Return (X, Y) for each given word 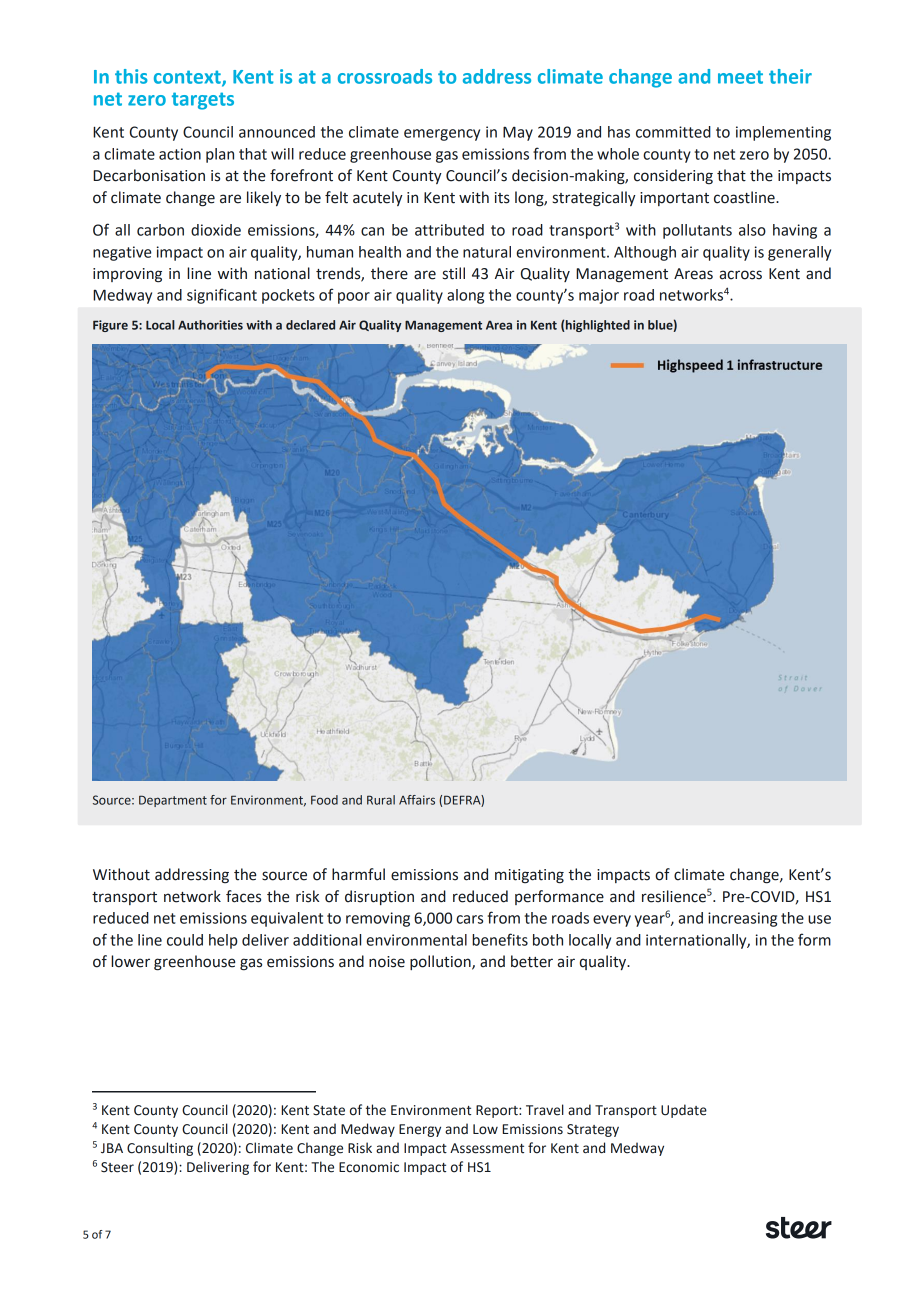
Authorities (210, 325)
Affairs (417, 800)
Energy (420, 1130)
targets (203, 101)
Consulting (160, 1149)
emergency (442, 135)
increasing (742, 919)
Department (173, 801)
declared (310, 325)
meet (740, 77)
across (741, 275)
